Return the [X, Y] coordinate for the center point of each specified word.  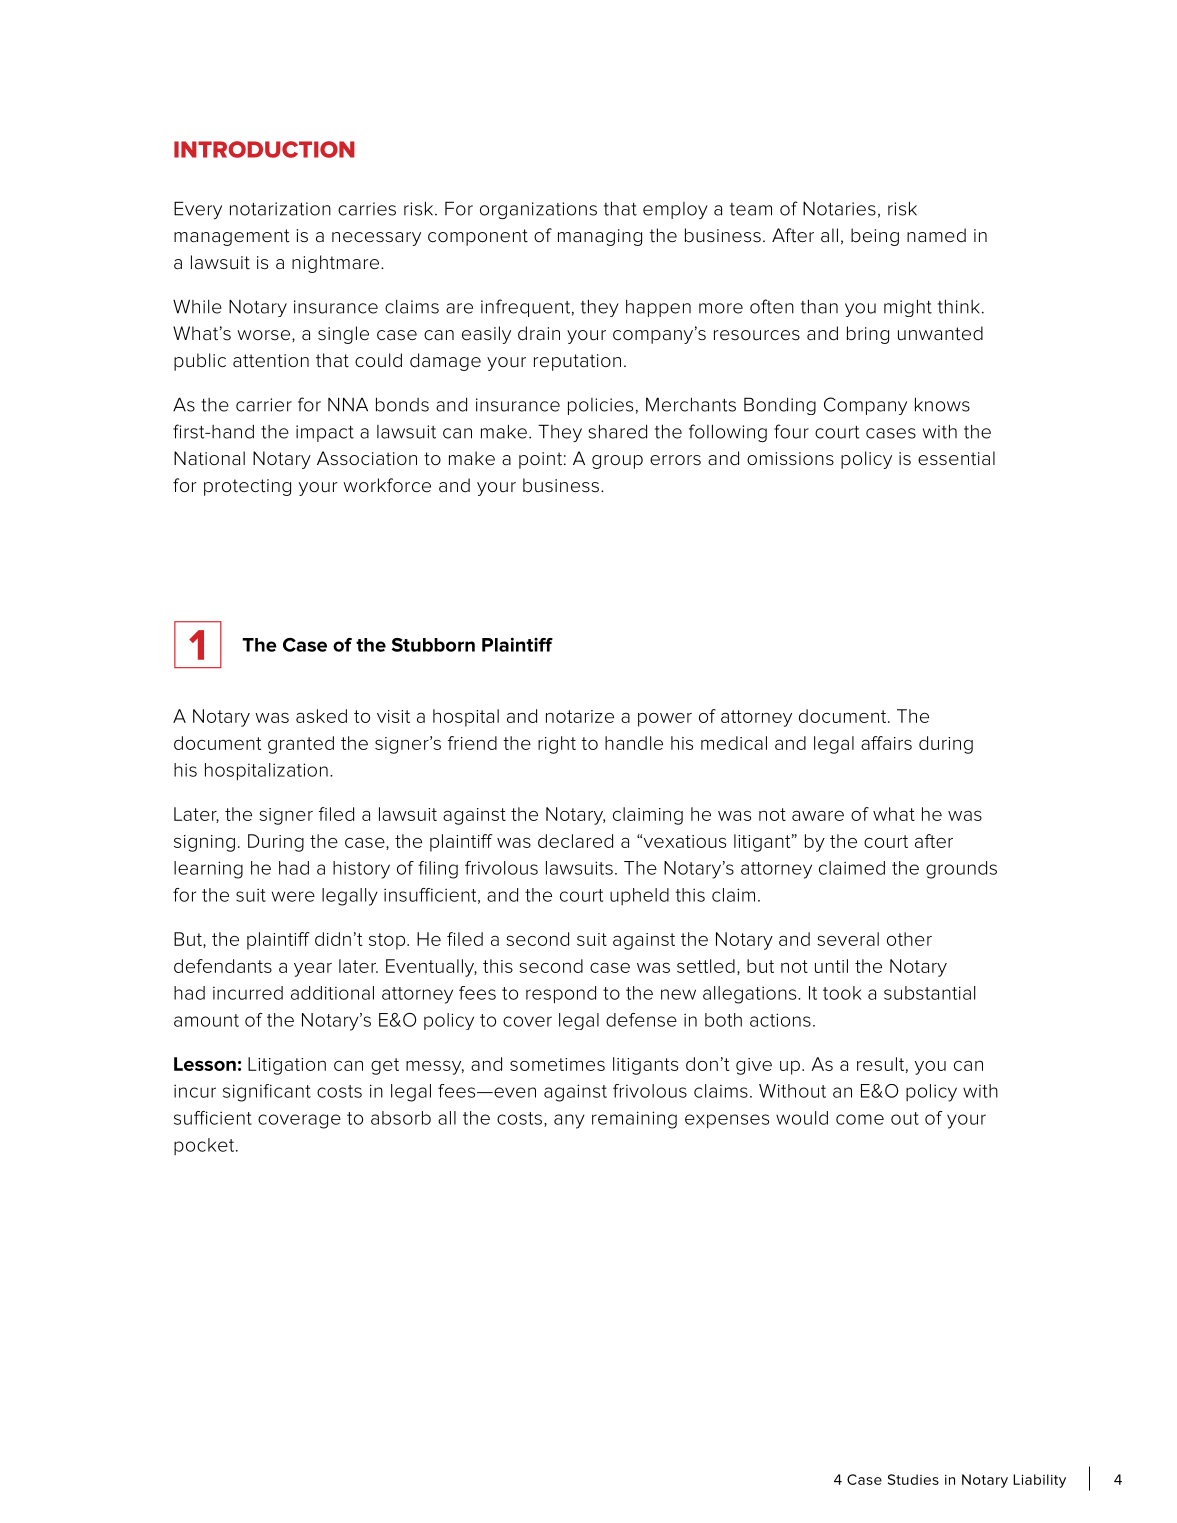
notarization [280, 209]
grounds [961, 870]
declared [575, 841]
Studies [913, 1479]
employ [675, 210]
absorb [401, 1118]
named [936, 235]
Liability [1039, 1481]
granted [301, 745]
